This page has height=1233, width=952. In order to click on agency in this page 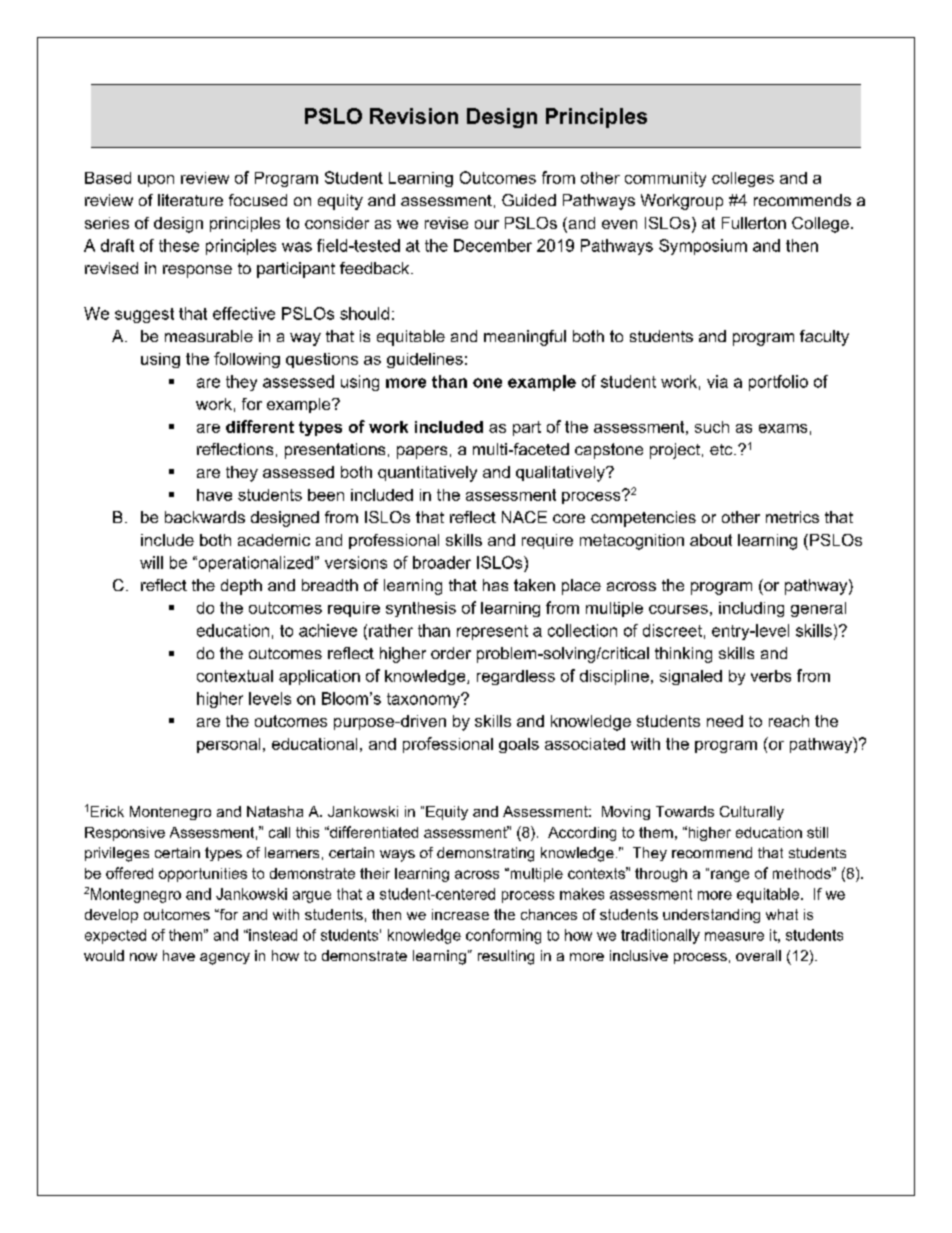, I will do `click(225, 959)`.
